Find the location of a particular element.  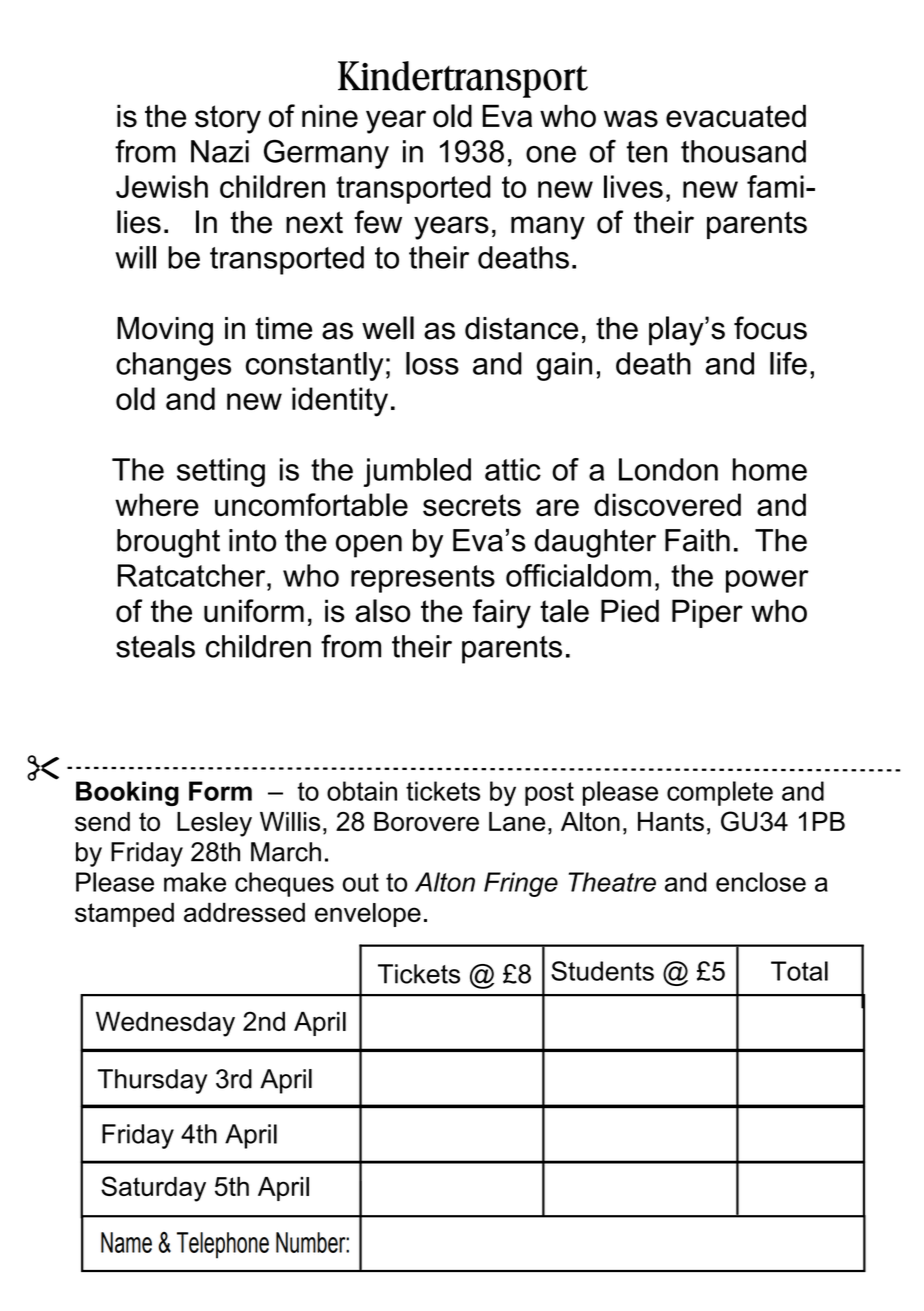

thousand is located at coordinates (743, 151).
